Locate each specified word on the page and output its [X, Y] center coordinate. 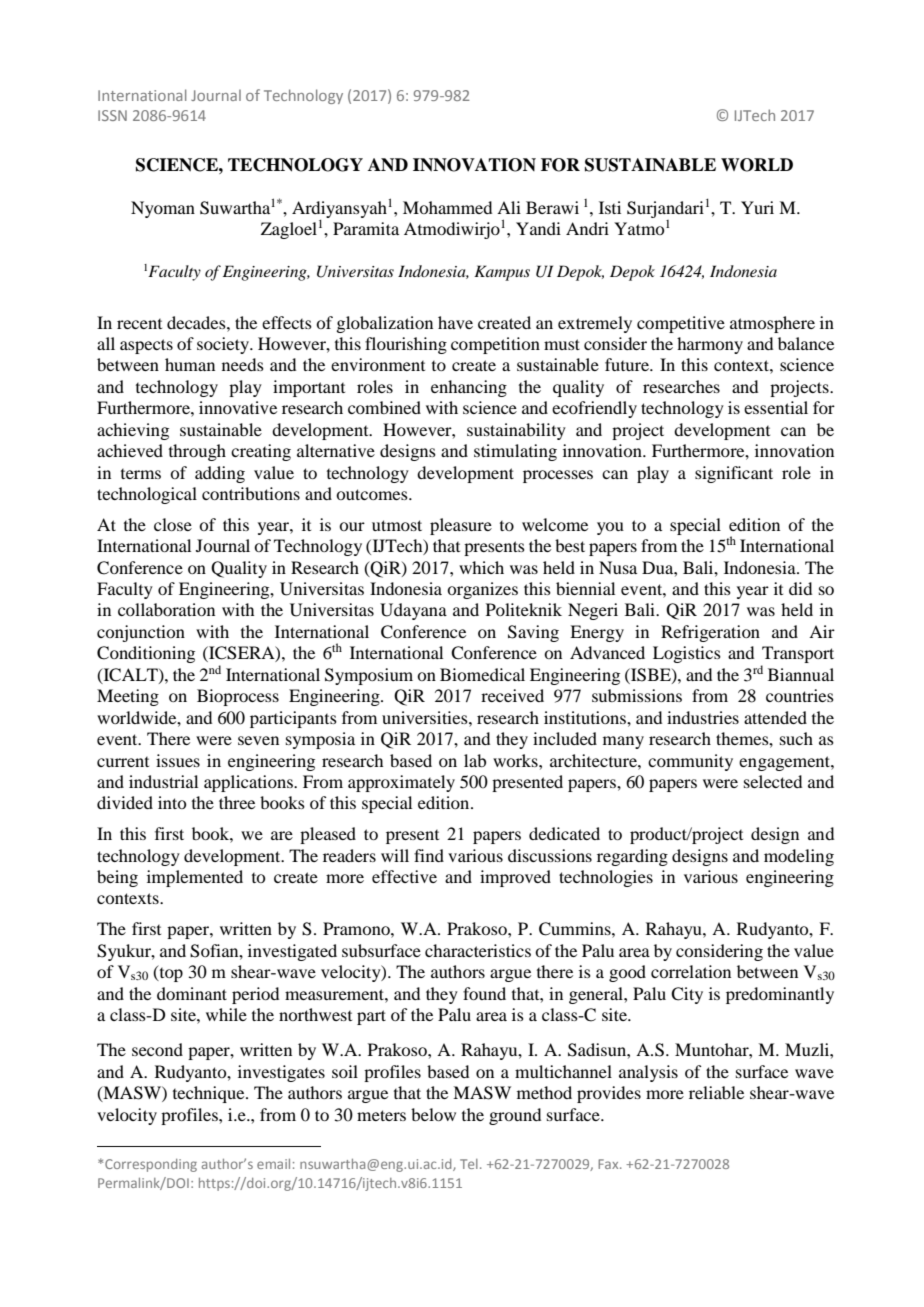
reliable [716, 1092]
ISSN [112, 115]
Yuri [757, 207]
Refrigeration [710, 633]
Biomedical [482, 674]
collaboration [166, 609]
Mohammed [447, 207]
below [433, 1114]
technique [210, 1094]
